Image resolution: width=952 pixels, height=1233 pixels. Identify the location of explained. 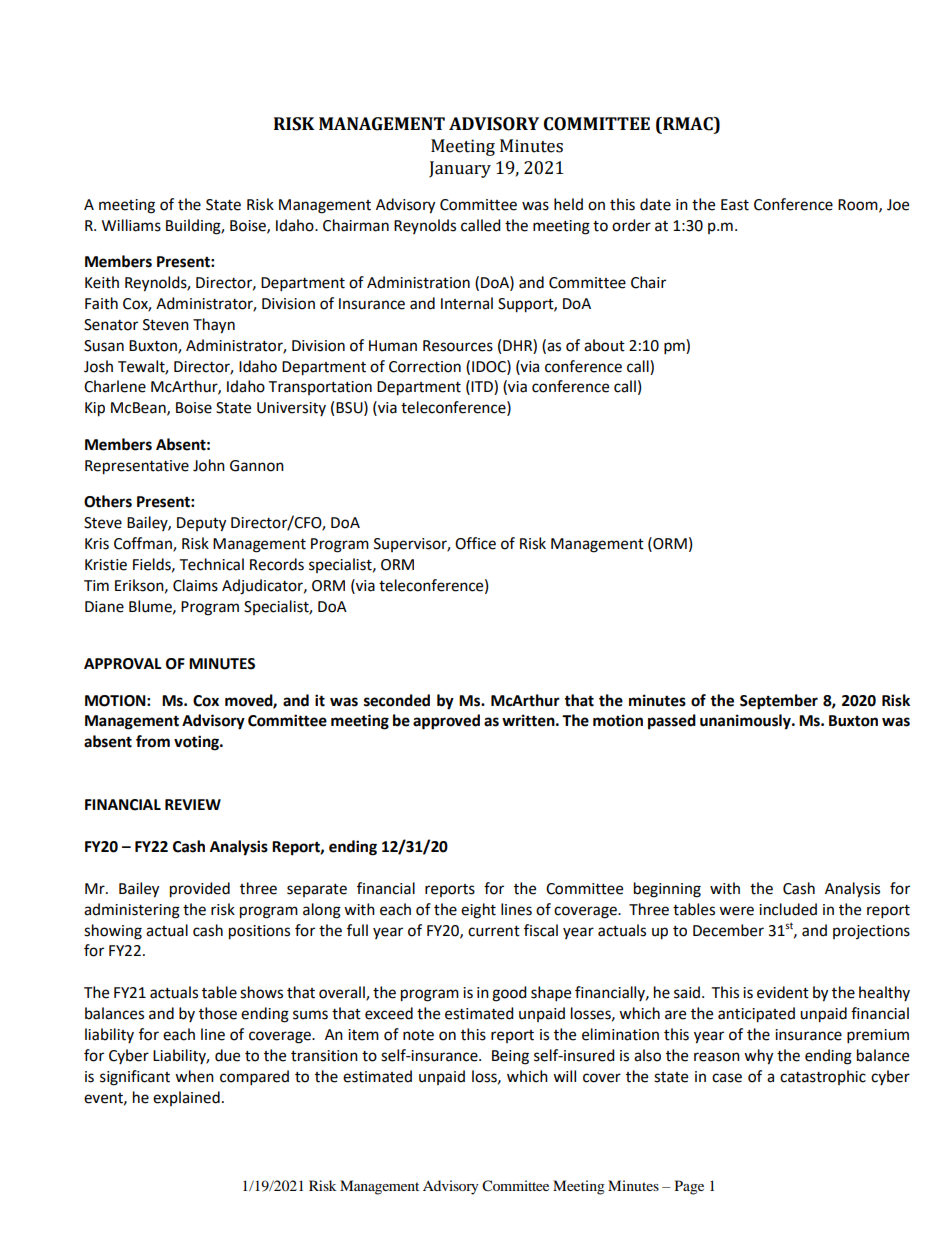
(186, 1098).
